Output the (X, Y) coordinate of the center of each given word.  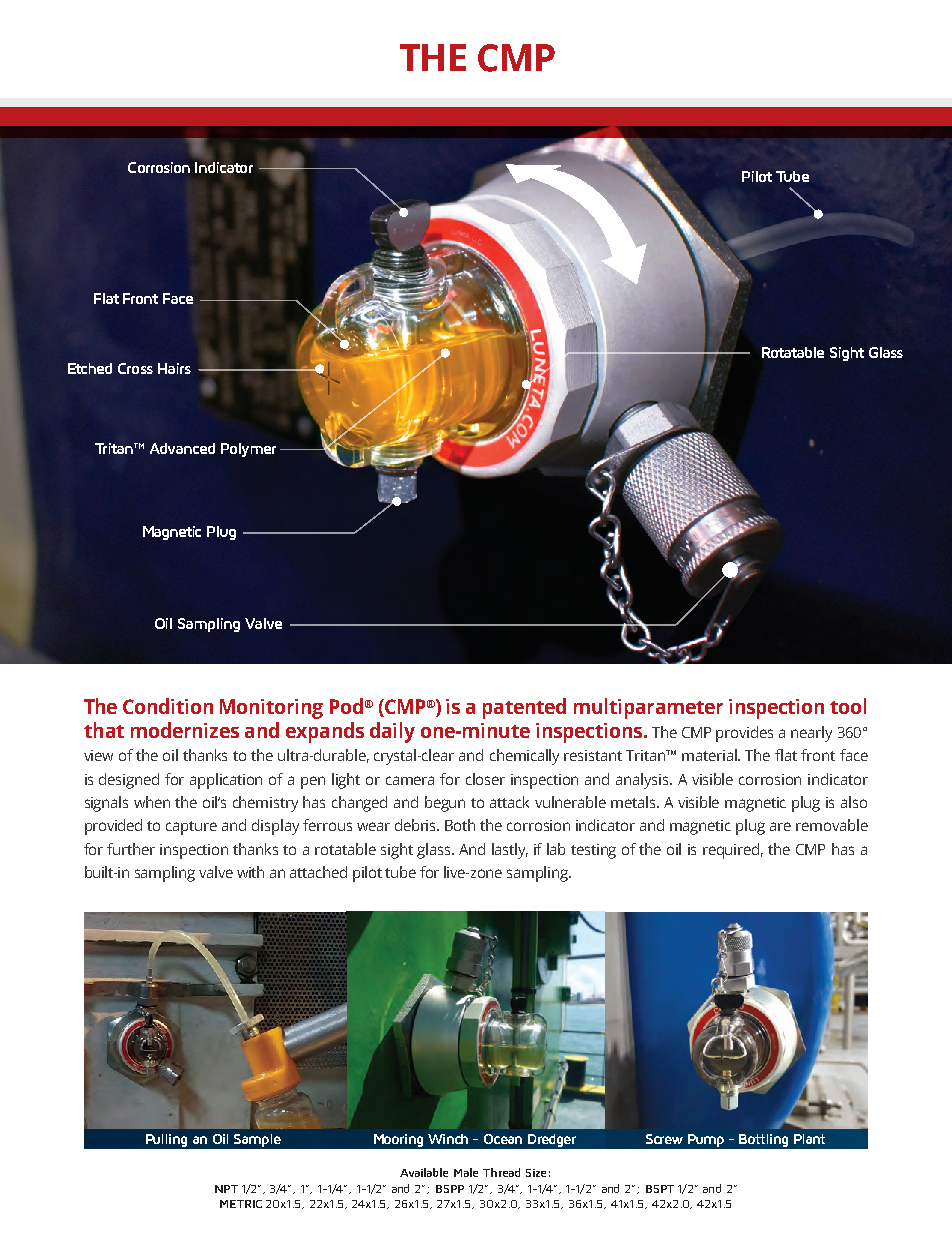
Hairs (174, 368)
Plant (809, 1139)
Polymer (248, 450)
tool (848, 706)
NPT (226, 1189)
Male (466, 1172)
